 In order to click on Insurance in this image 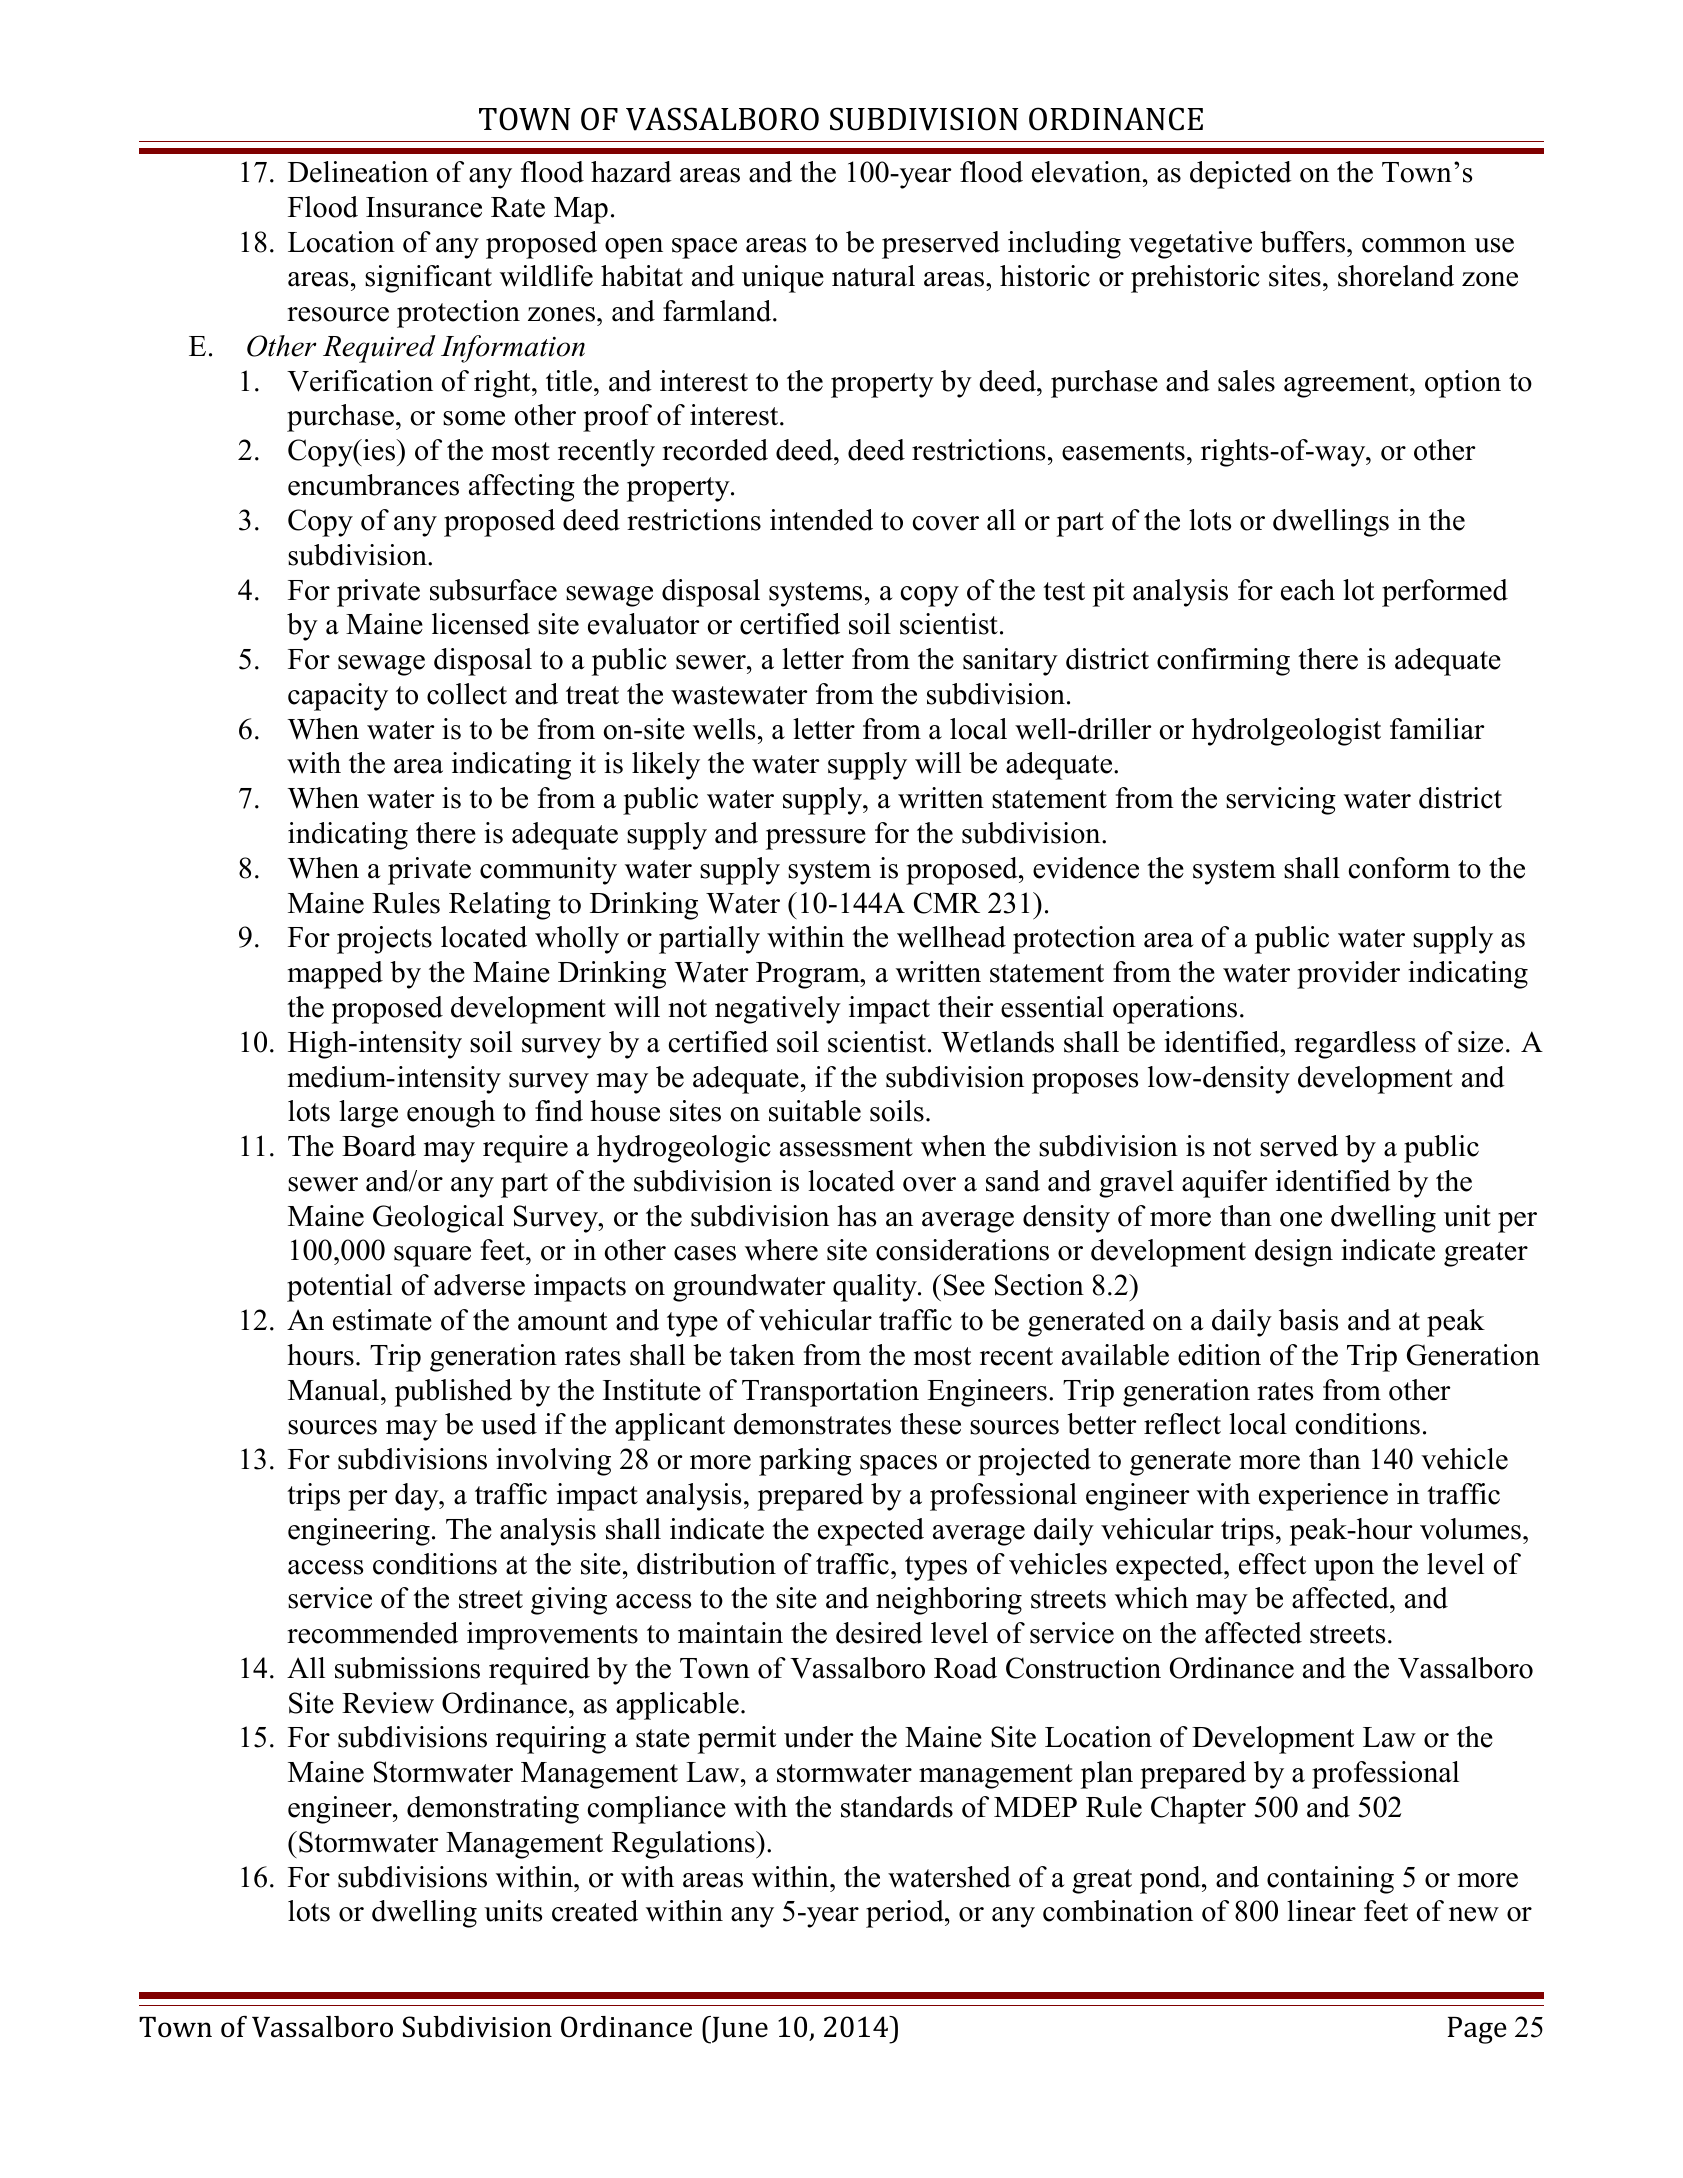, I will do `click(424, 207)`.
